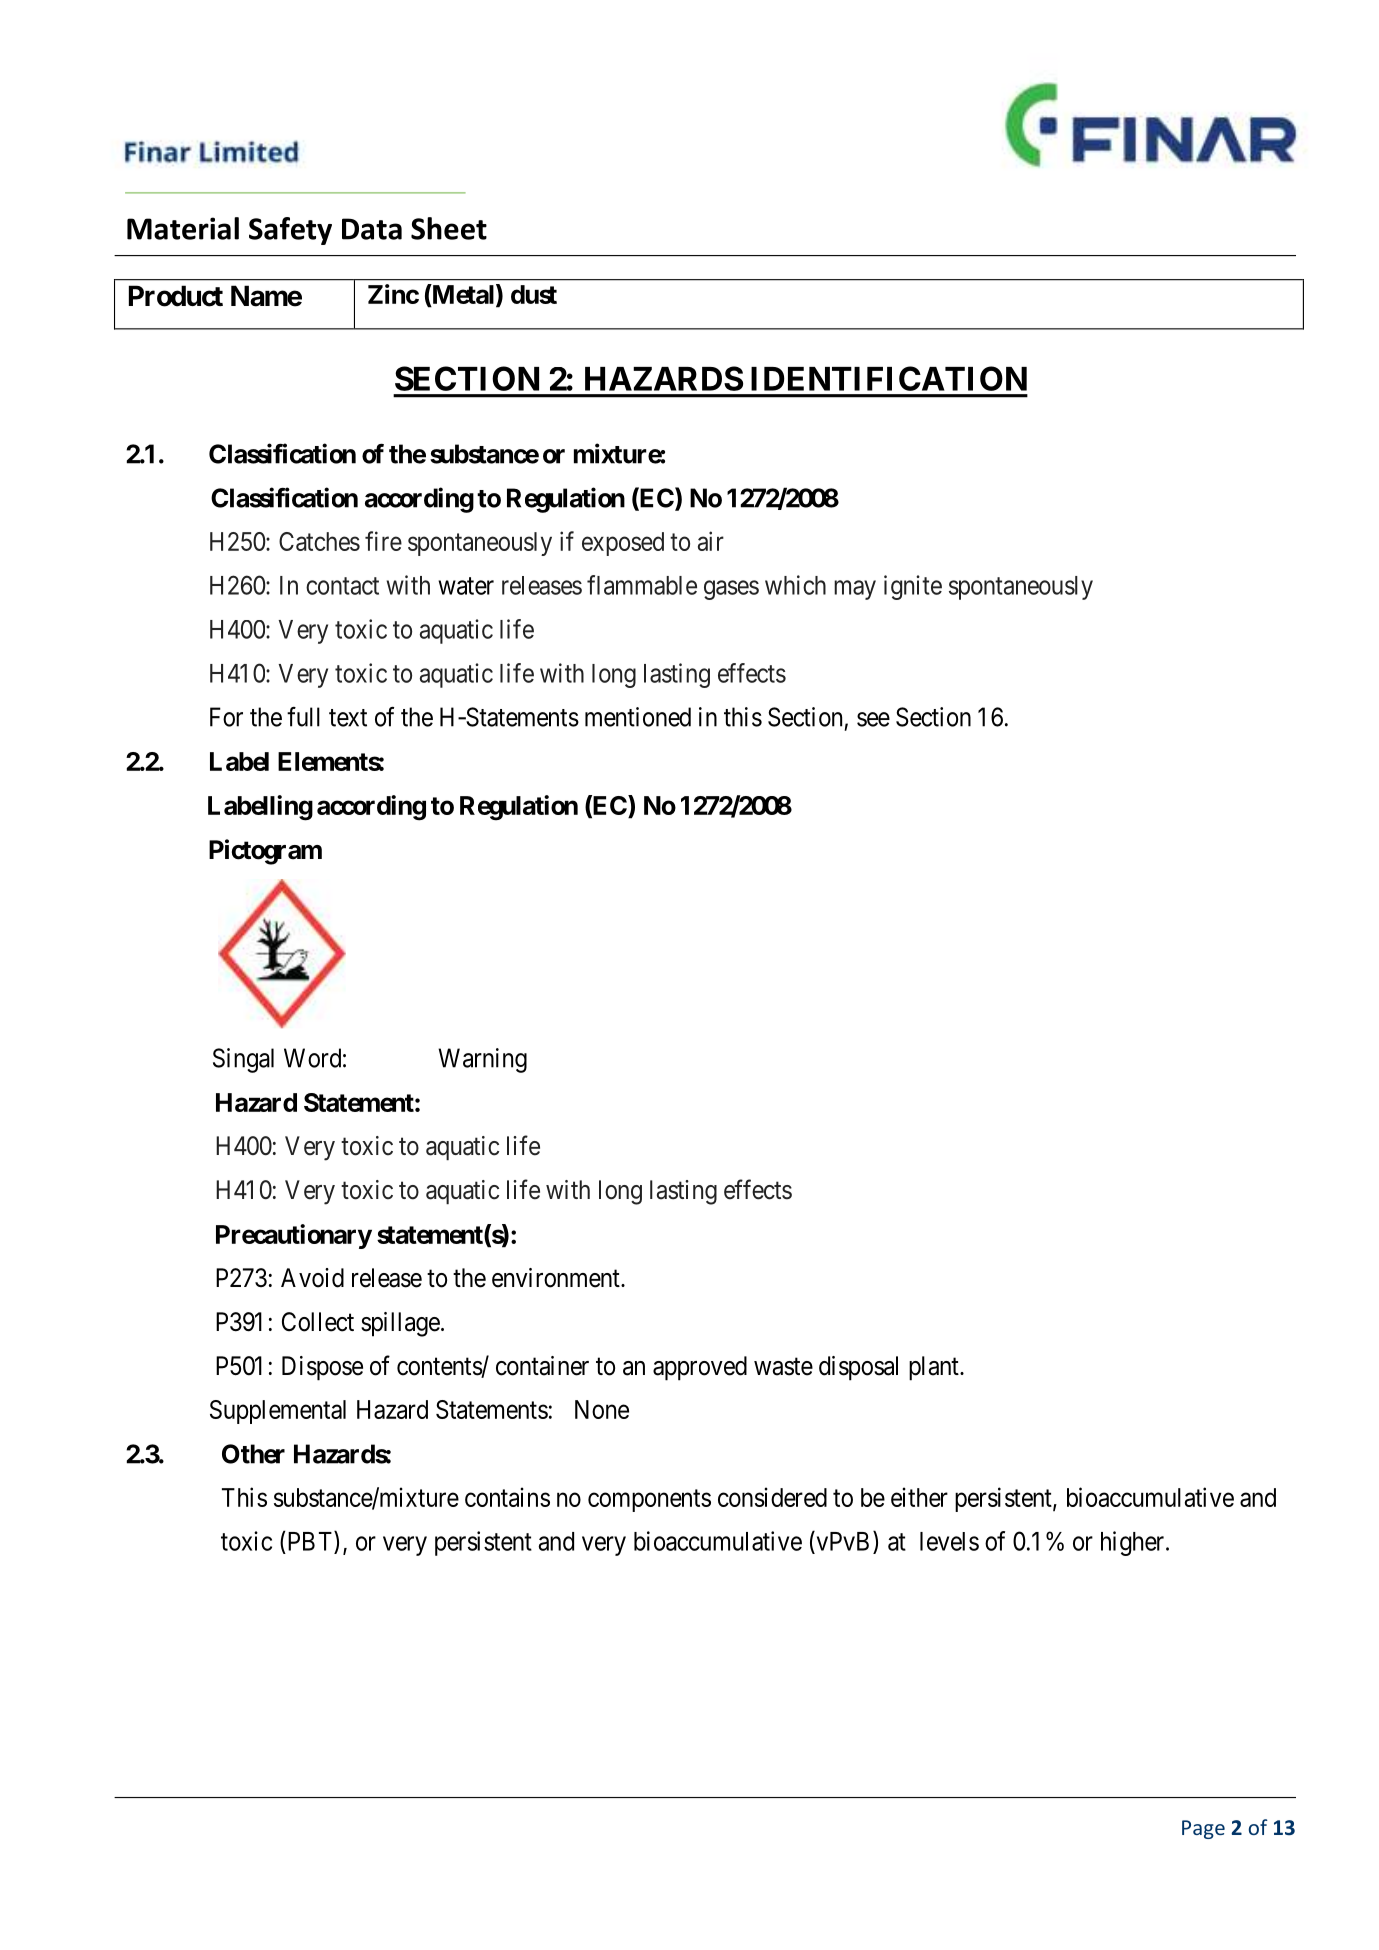 This image has height=1950, width=1379. Describe the element at coordinates (557, 1278) in the image. I see `environment` at that location.
